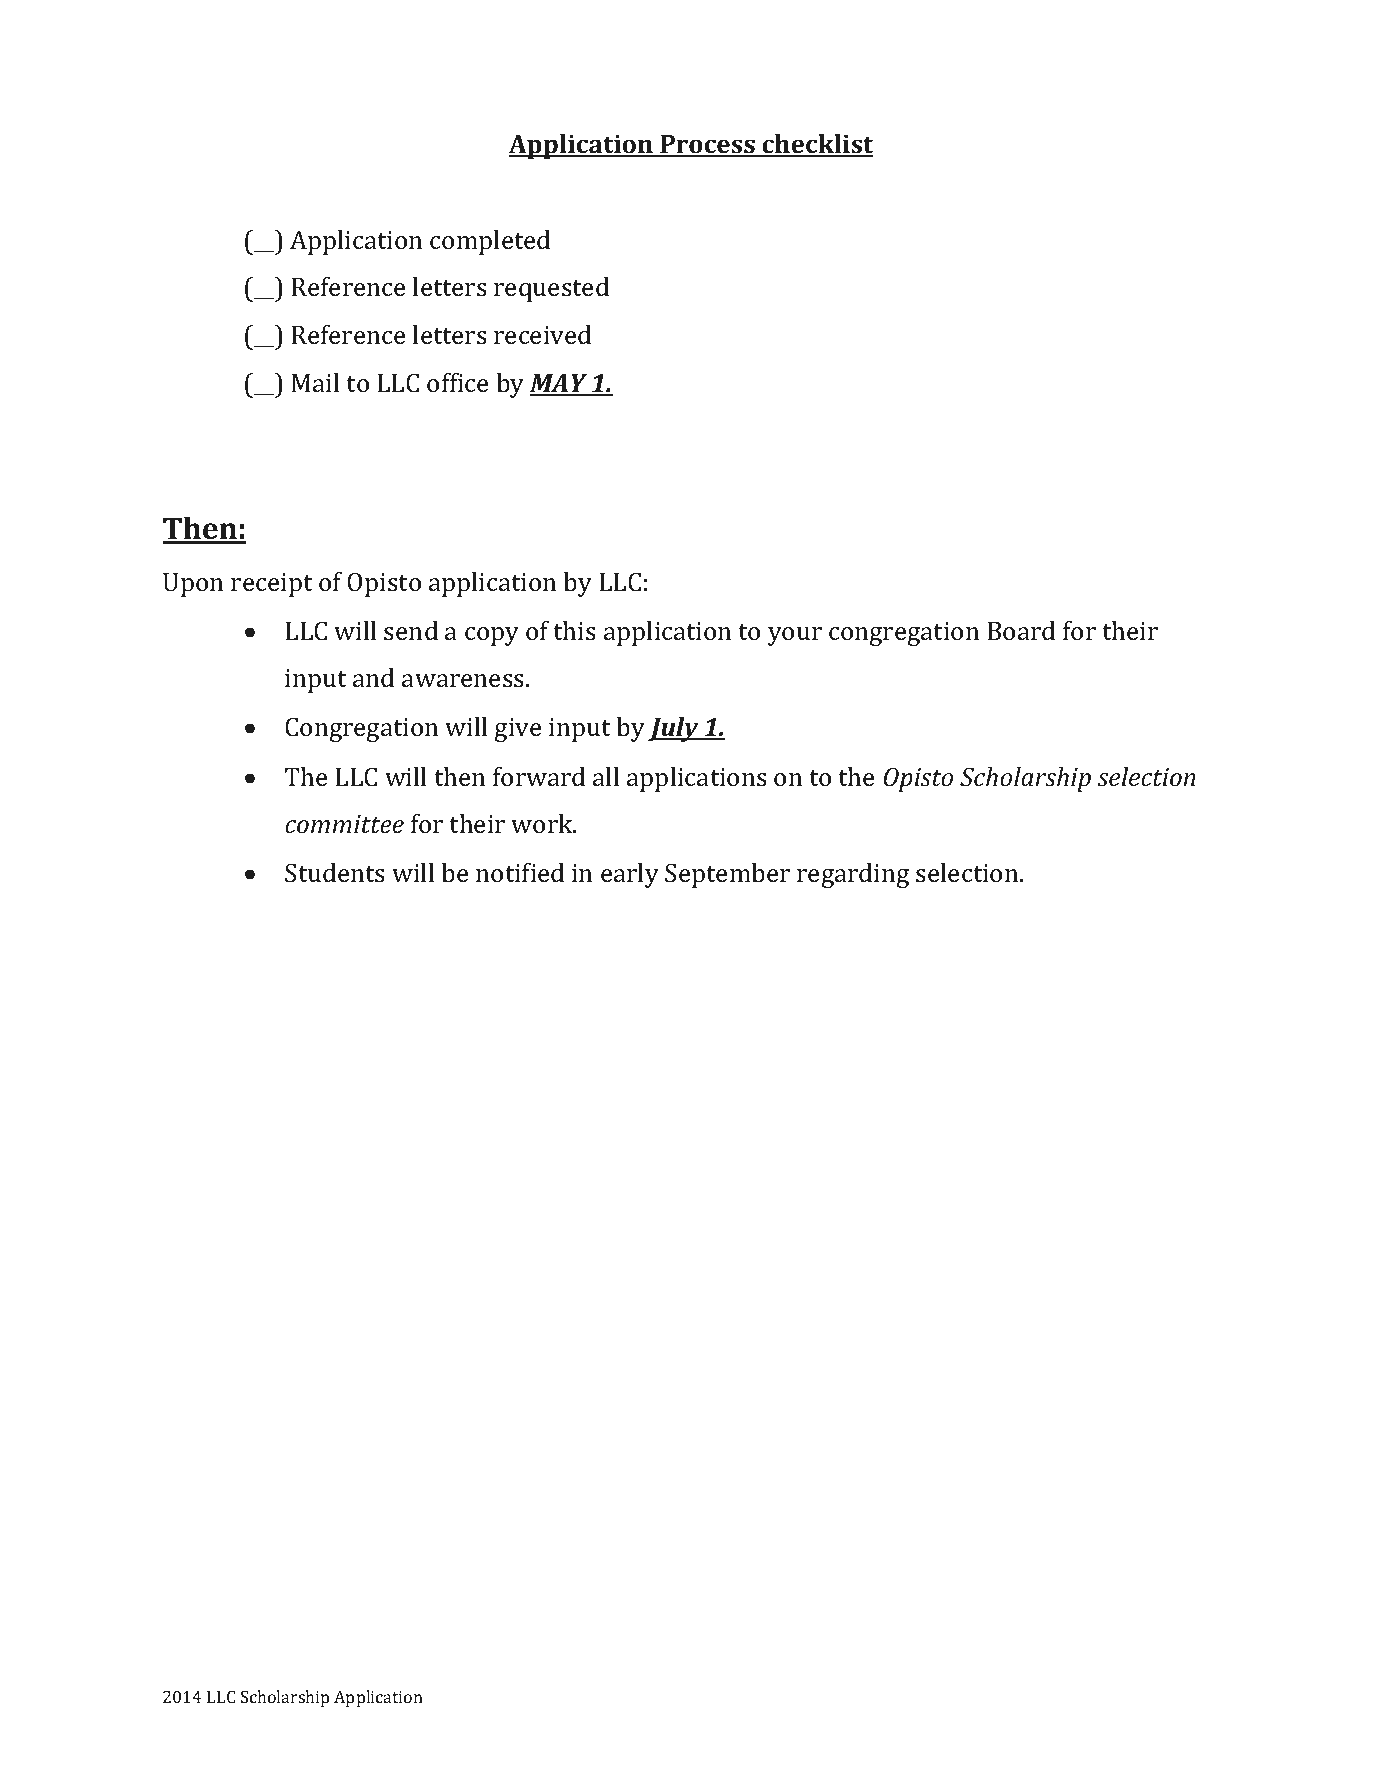 The width and height of the image is (1382, 1789). What do you see at coordinates (373, 678) in the image?
I see `and` at bounding box center [373, 678].
